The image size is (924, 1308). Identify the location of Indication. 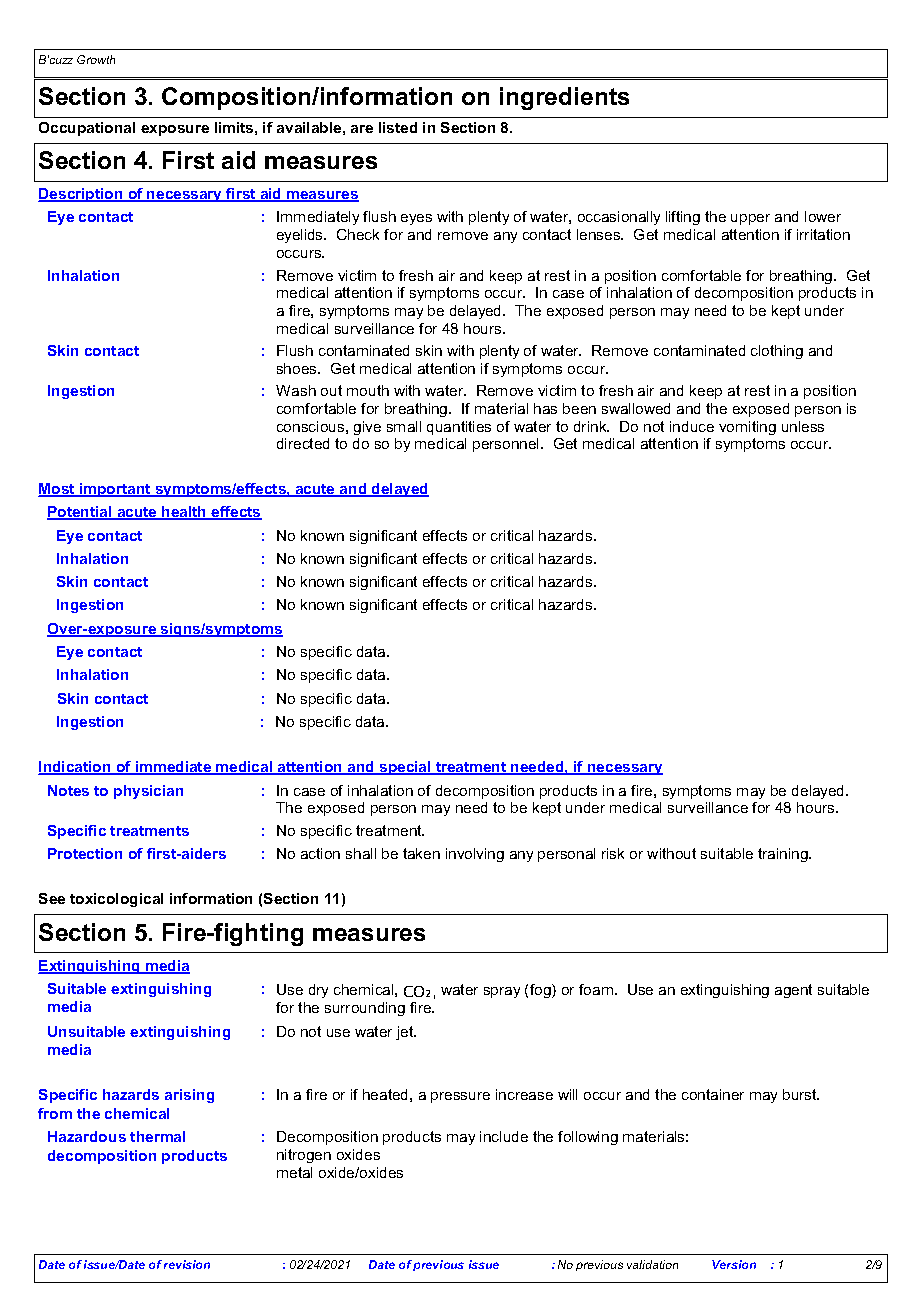
(75, 768).
